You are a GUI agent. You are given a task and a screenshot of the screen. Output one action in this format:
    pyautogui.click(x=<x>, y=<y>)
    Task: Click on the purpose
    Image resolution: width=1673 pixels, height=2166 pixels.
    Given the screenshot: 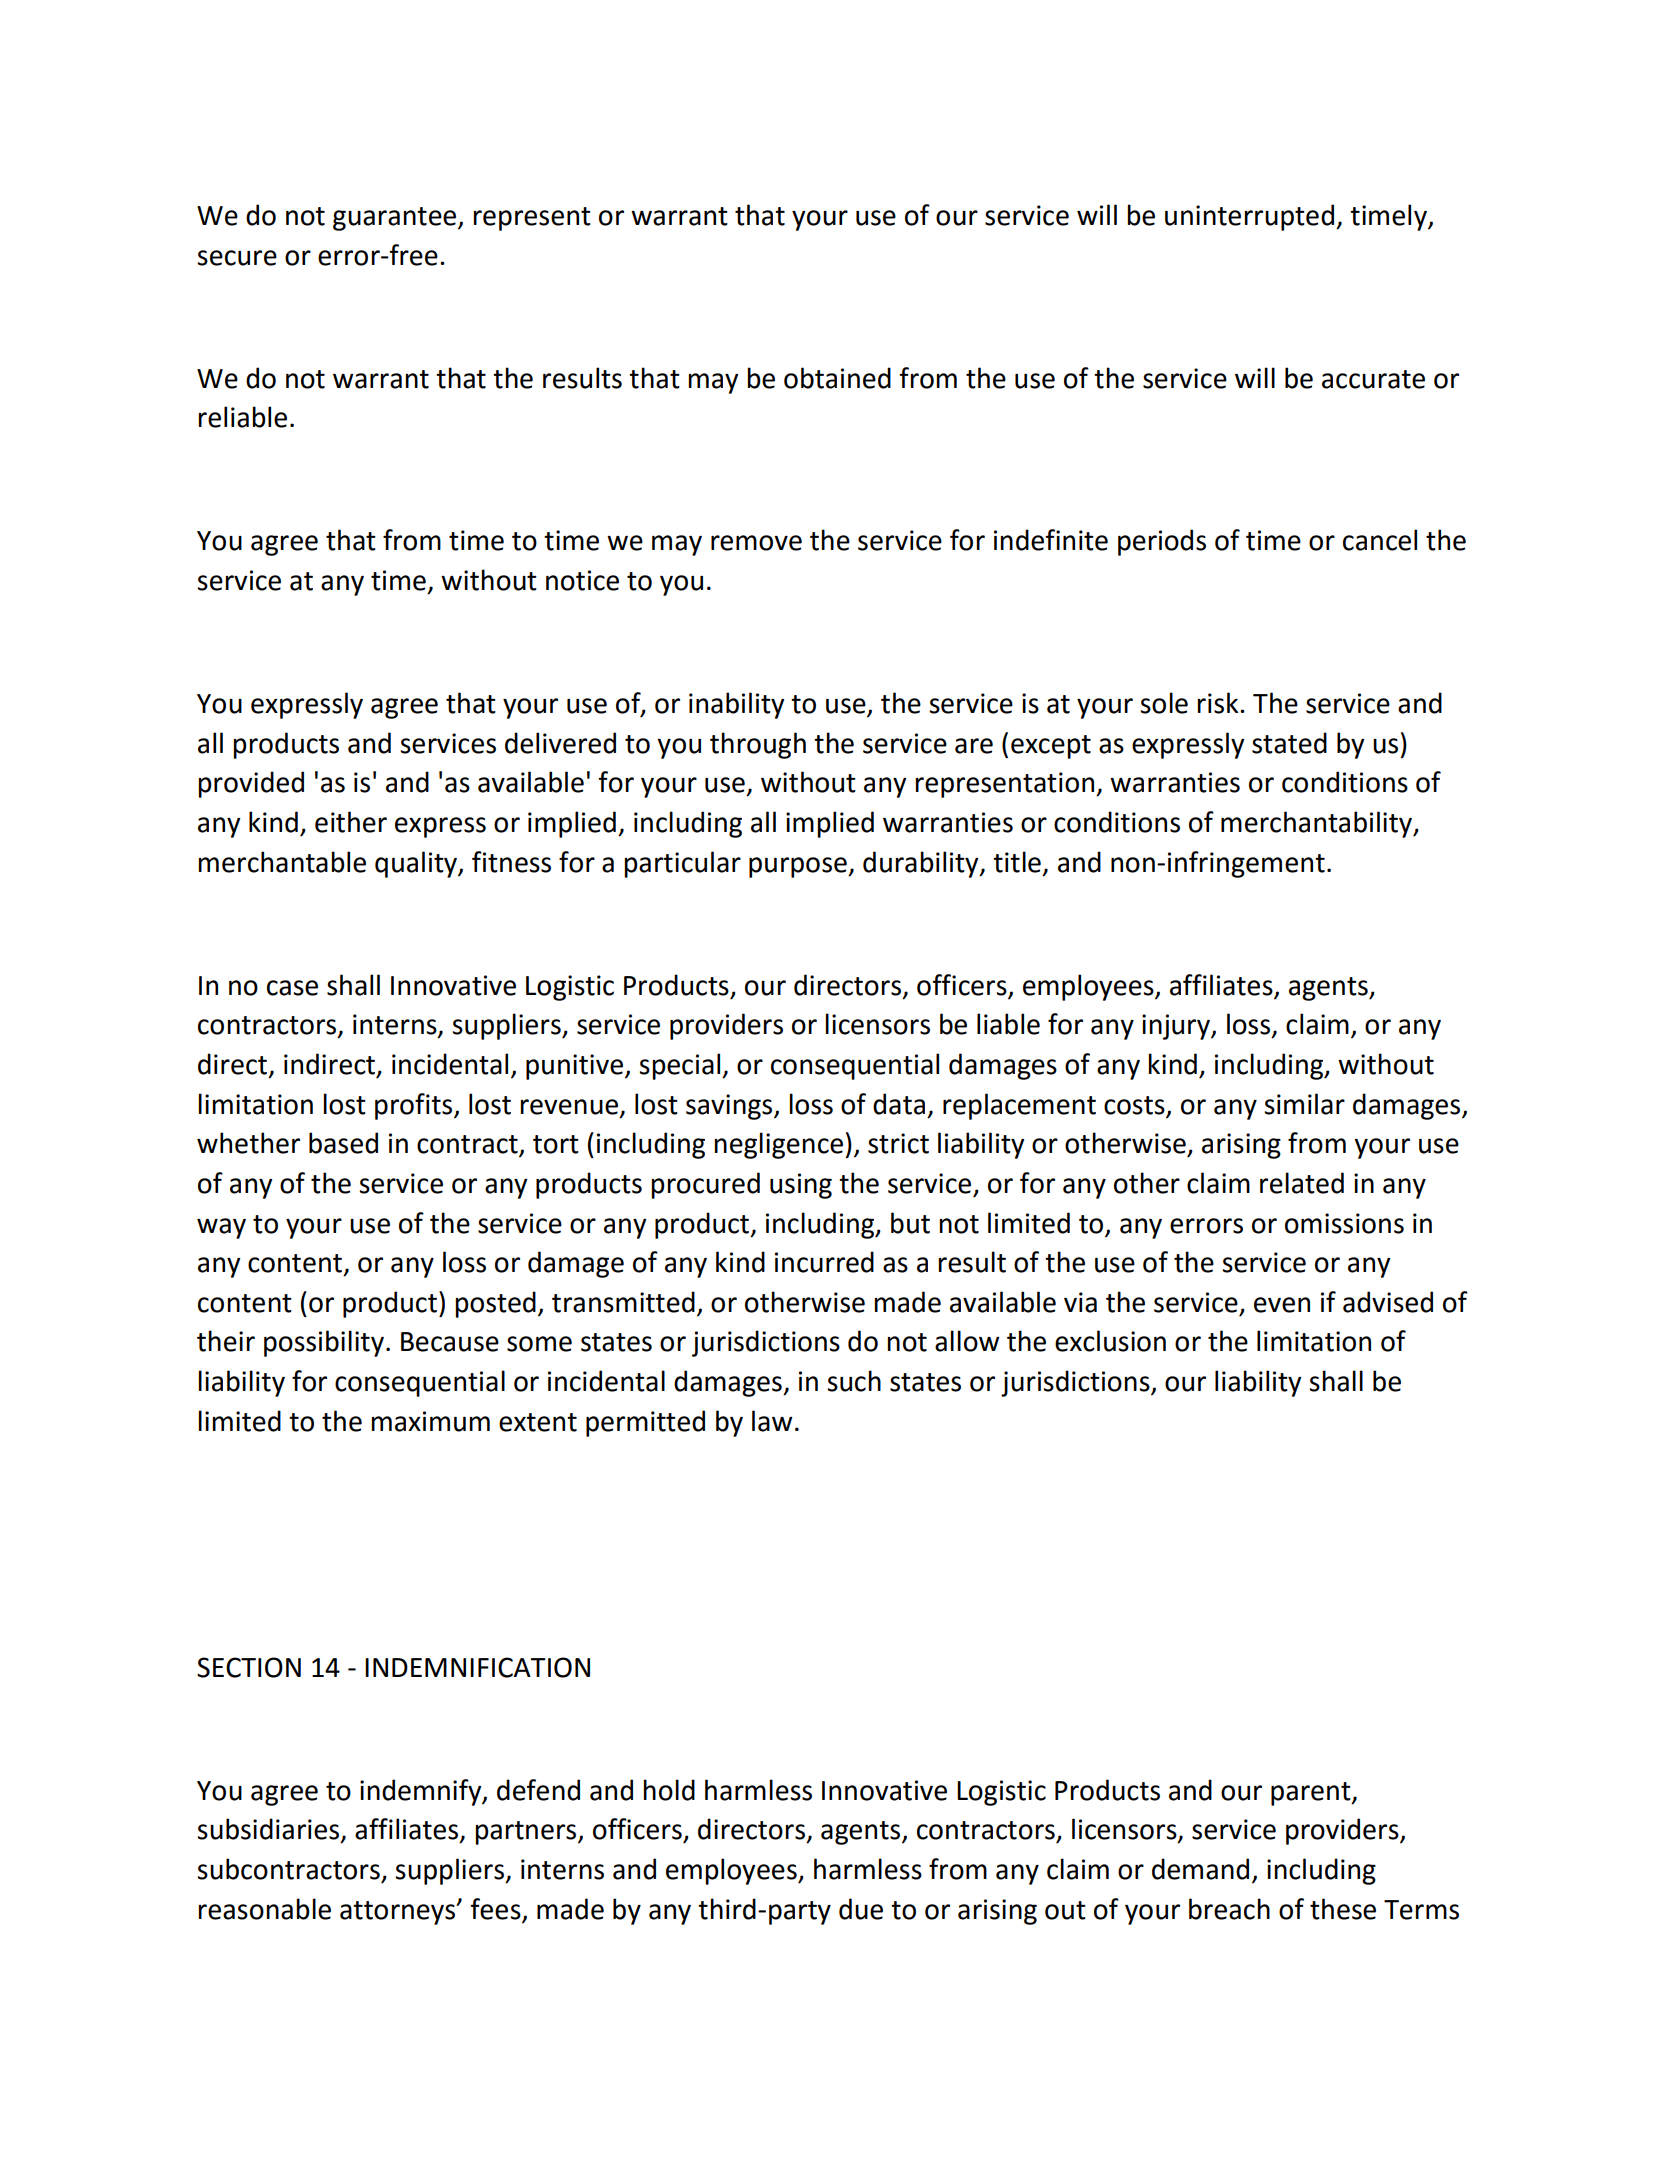 What is the action you would take?
    pyautogui.click(x=799, y=867)
